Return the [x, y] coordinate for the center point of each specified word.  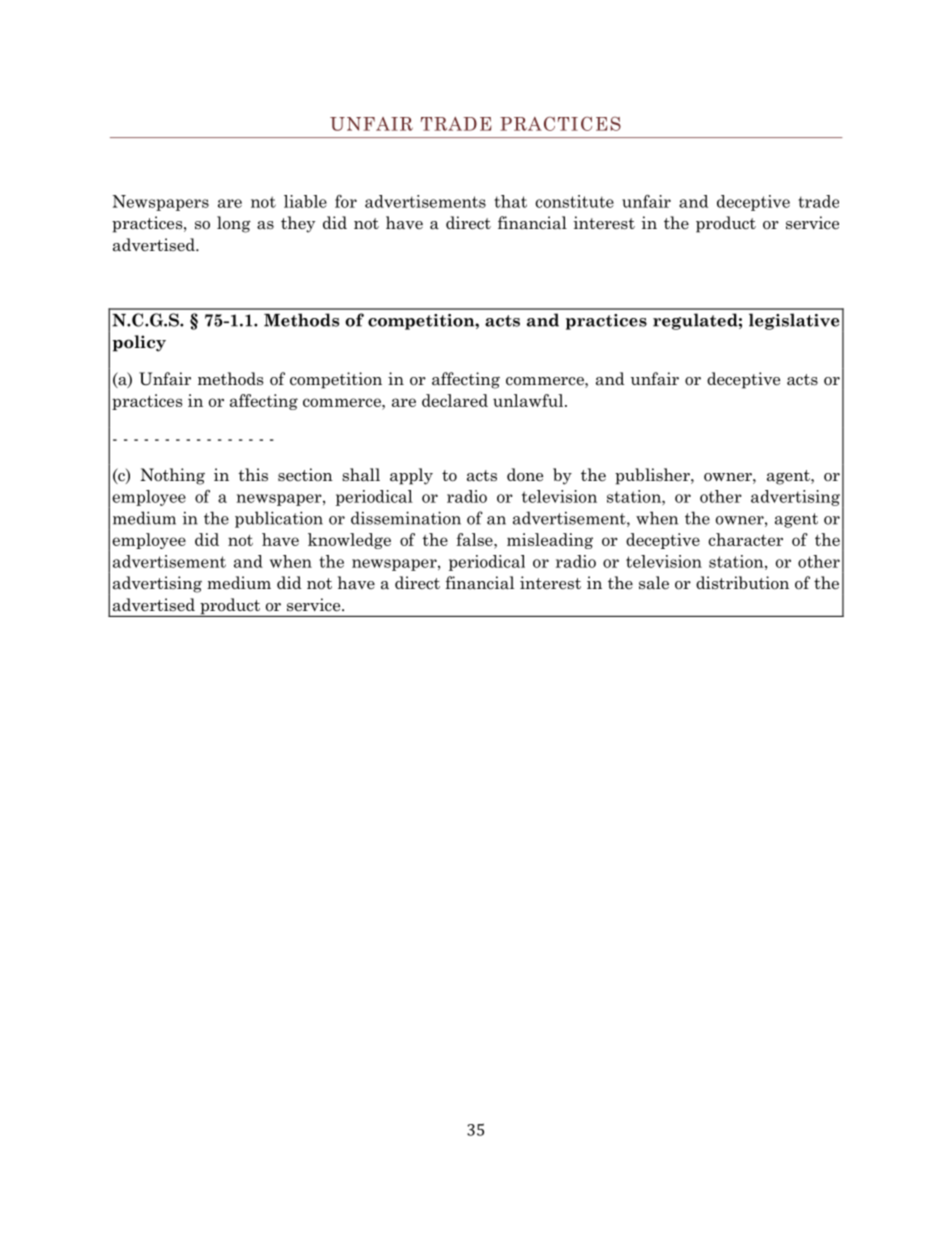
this [253, 474]
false [475, 539]
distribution [742, 583]
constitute [574, 201]
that [510, 201]
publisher [653, 476]
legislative [794, 321]
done [525, 475]
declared [455, 400]
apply [411, 476]
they [298, 224]
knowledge [349, 541]
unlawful [529, 400]
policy [139, 343]
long [234, 224]
